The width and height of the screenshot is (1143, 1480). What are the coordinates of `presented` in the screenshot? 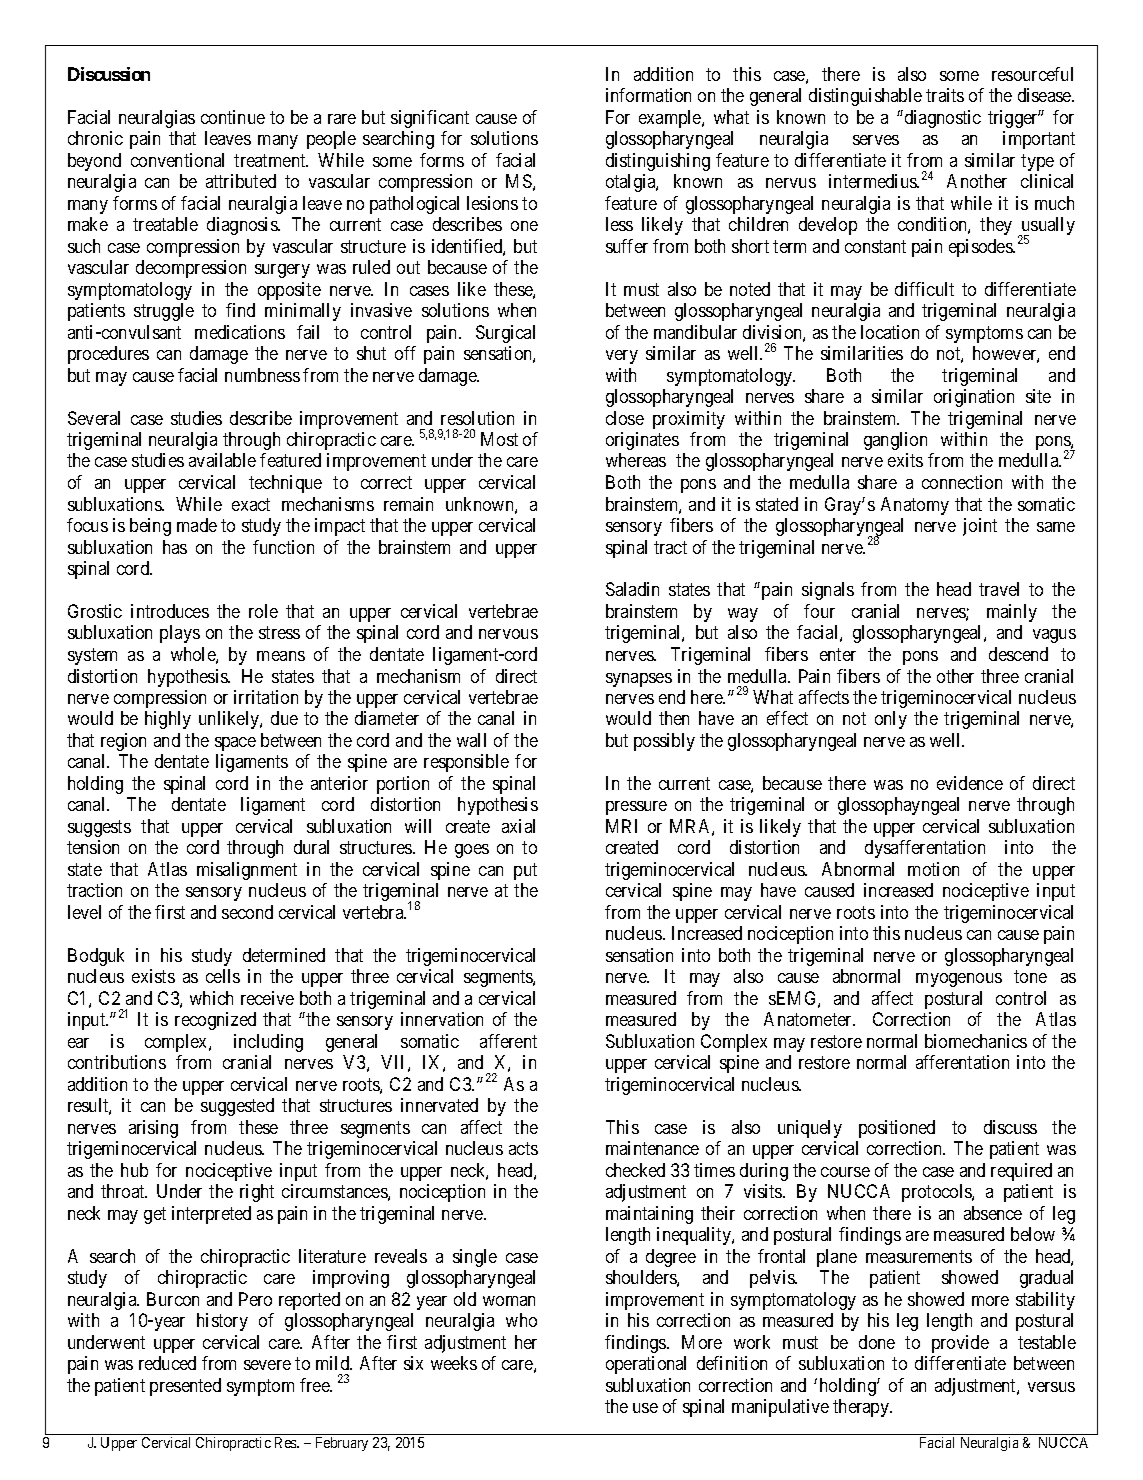 It's located at (185, 1387).
